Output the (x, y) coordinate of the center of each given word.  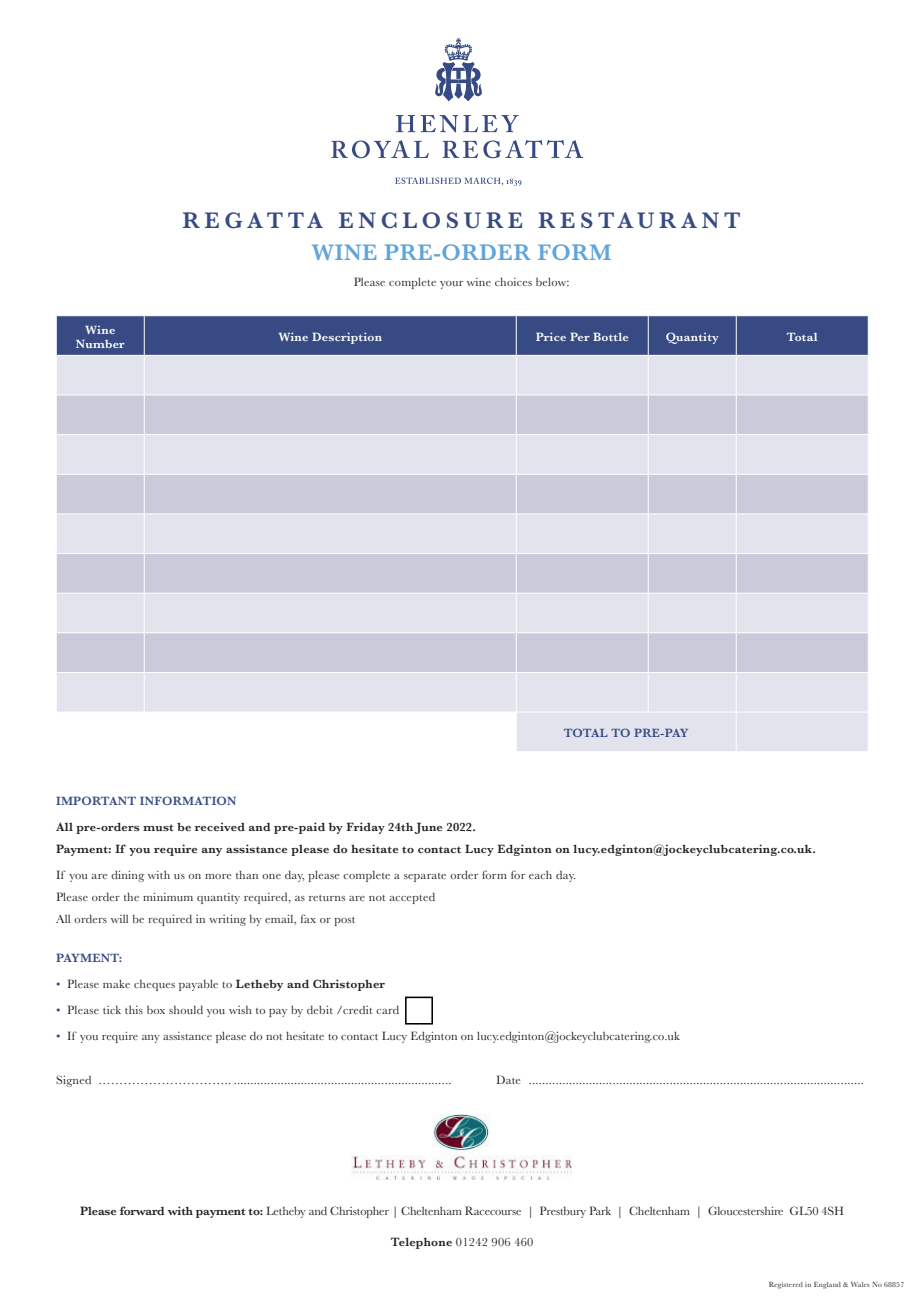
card (387, 1009)
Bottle (610, 336)
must (158, 827)
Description (347, 338)
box (156, 1010)
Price (551, 336)
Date (508, 1079)
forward (142, 1210)
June (428, 828)
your (451, 285)
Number (100, 344)
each (540, 875)
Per (580, 336)
